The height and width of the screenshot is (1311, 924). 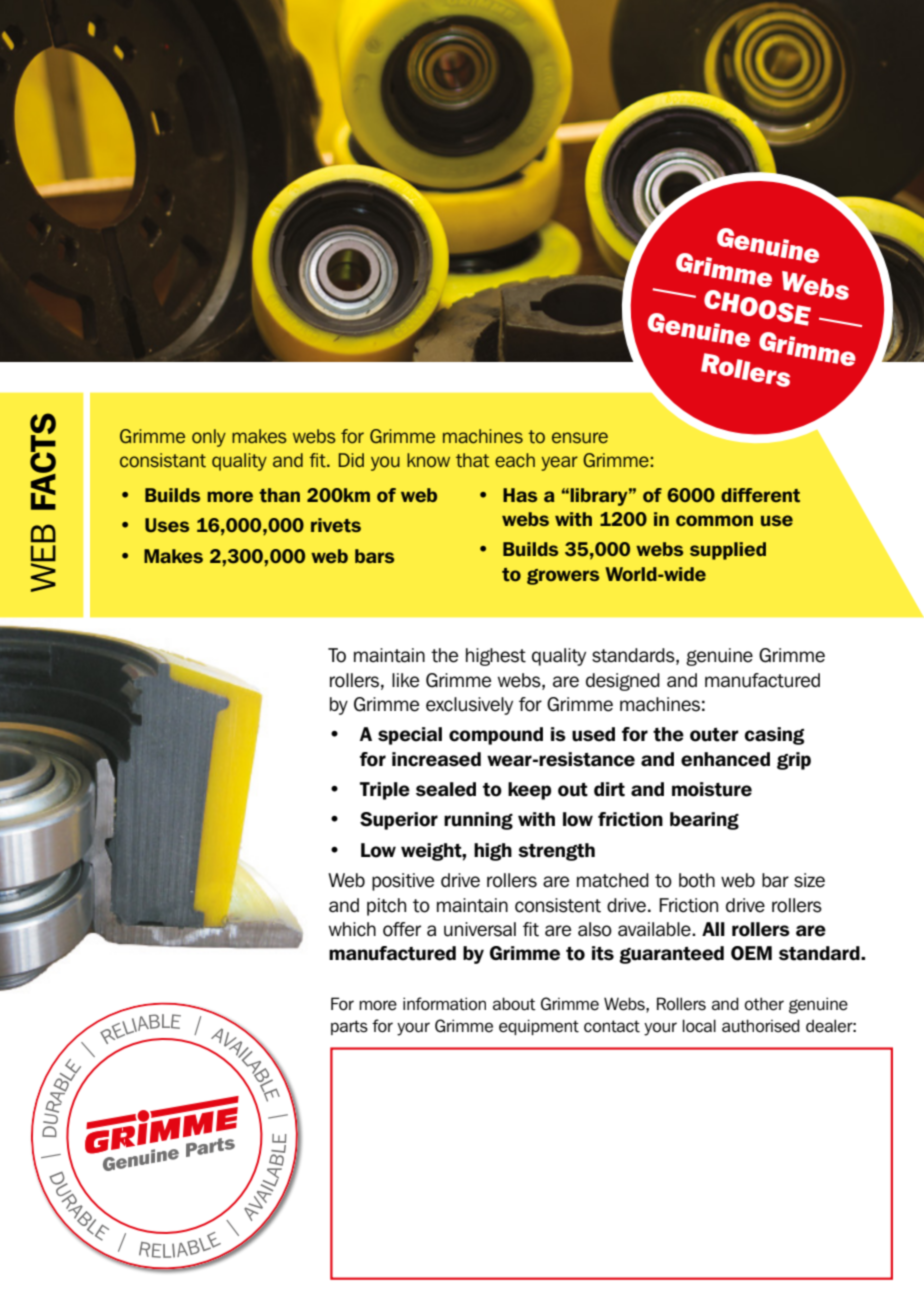 I want to click on only, so click(x=209, y=438).
